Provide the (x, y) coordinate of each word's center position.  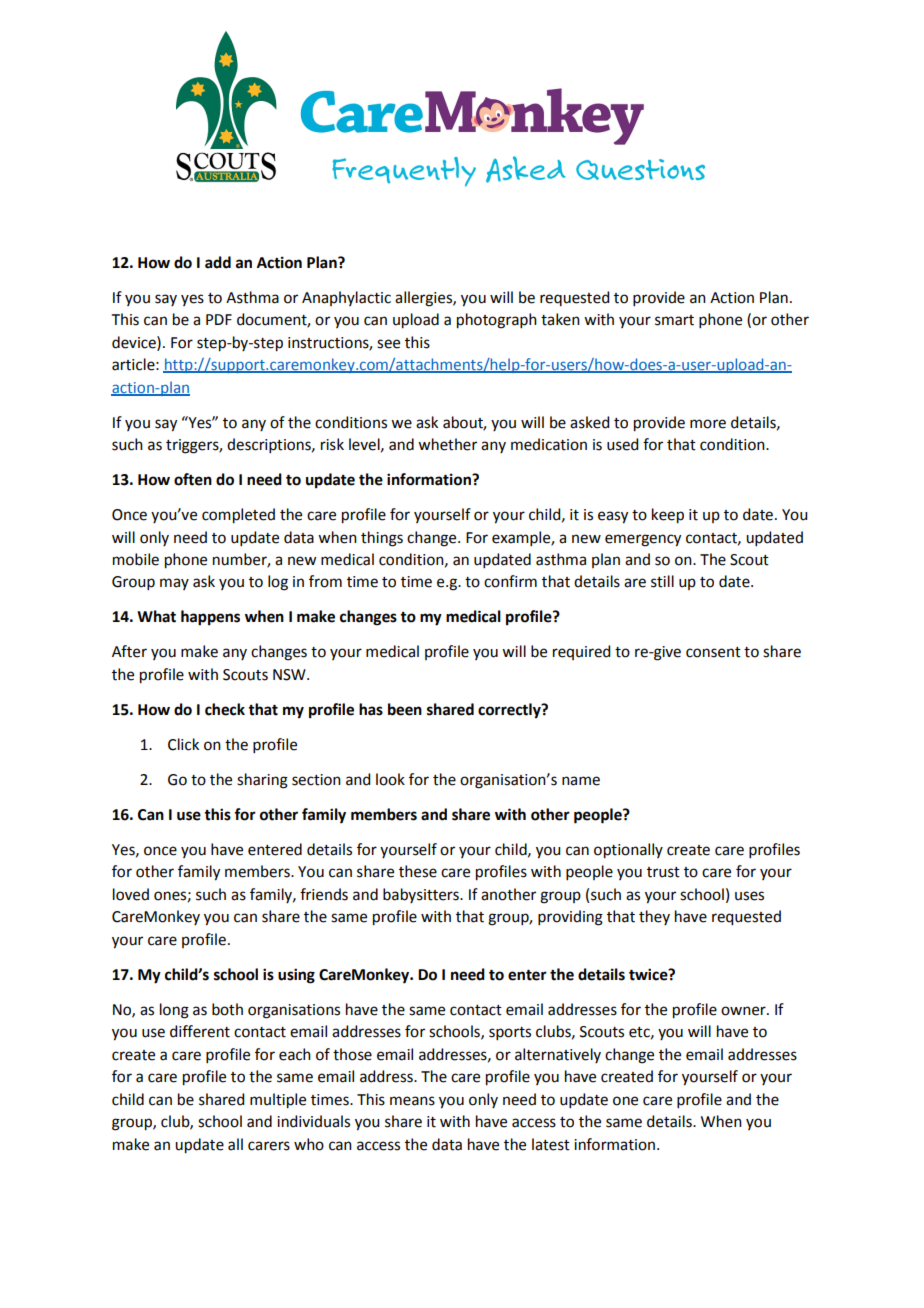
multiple (278, 1101)
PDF (219, 319)
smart (674, 320)
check (225, 709)
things (382, 539)
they (654, 917)
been (405, 709)
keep (668, 516)
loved (131, 894)
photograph (497, 321)
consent (713, 652)
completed (238, 516)
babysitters (422, 895)
